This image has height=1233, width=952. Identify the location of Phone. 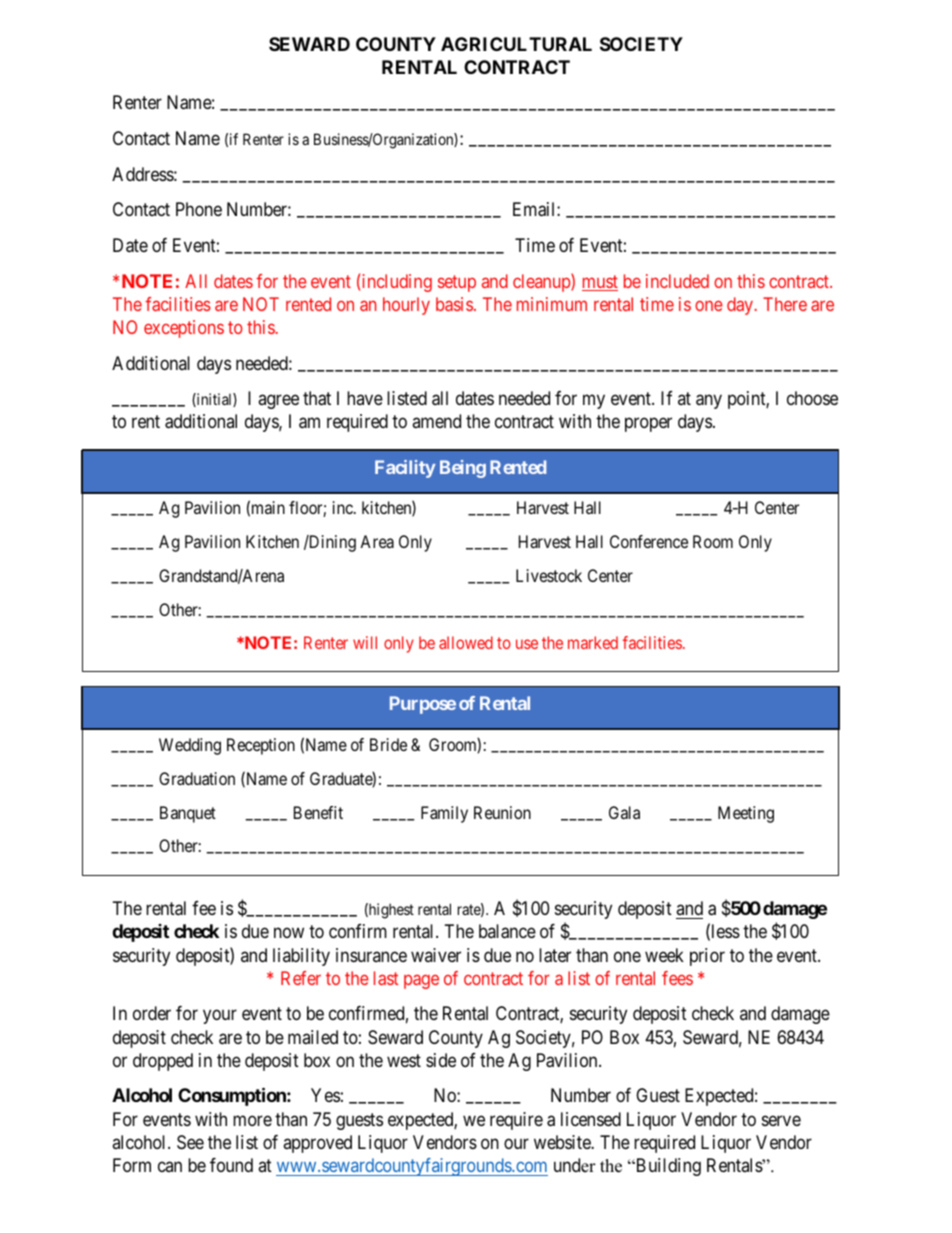
(199, 209).
